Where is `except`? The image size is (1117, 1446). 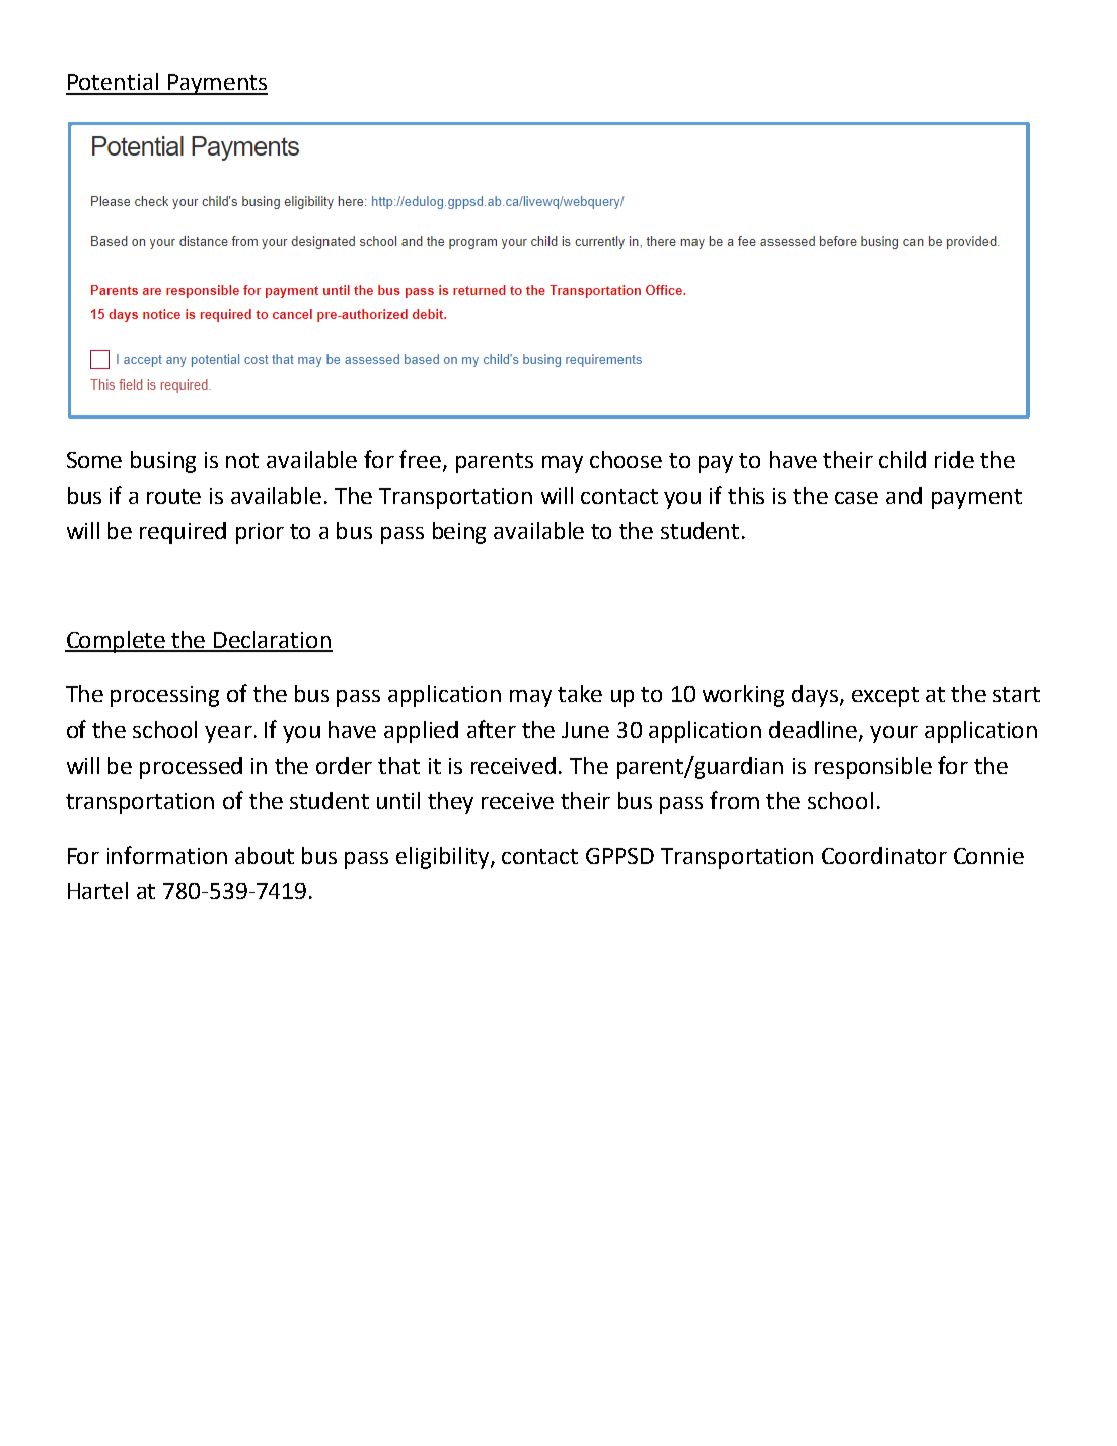 except is located at coordinates (885, 697).
